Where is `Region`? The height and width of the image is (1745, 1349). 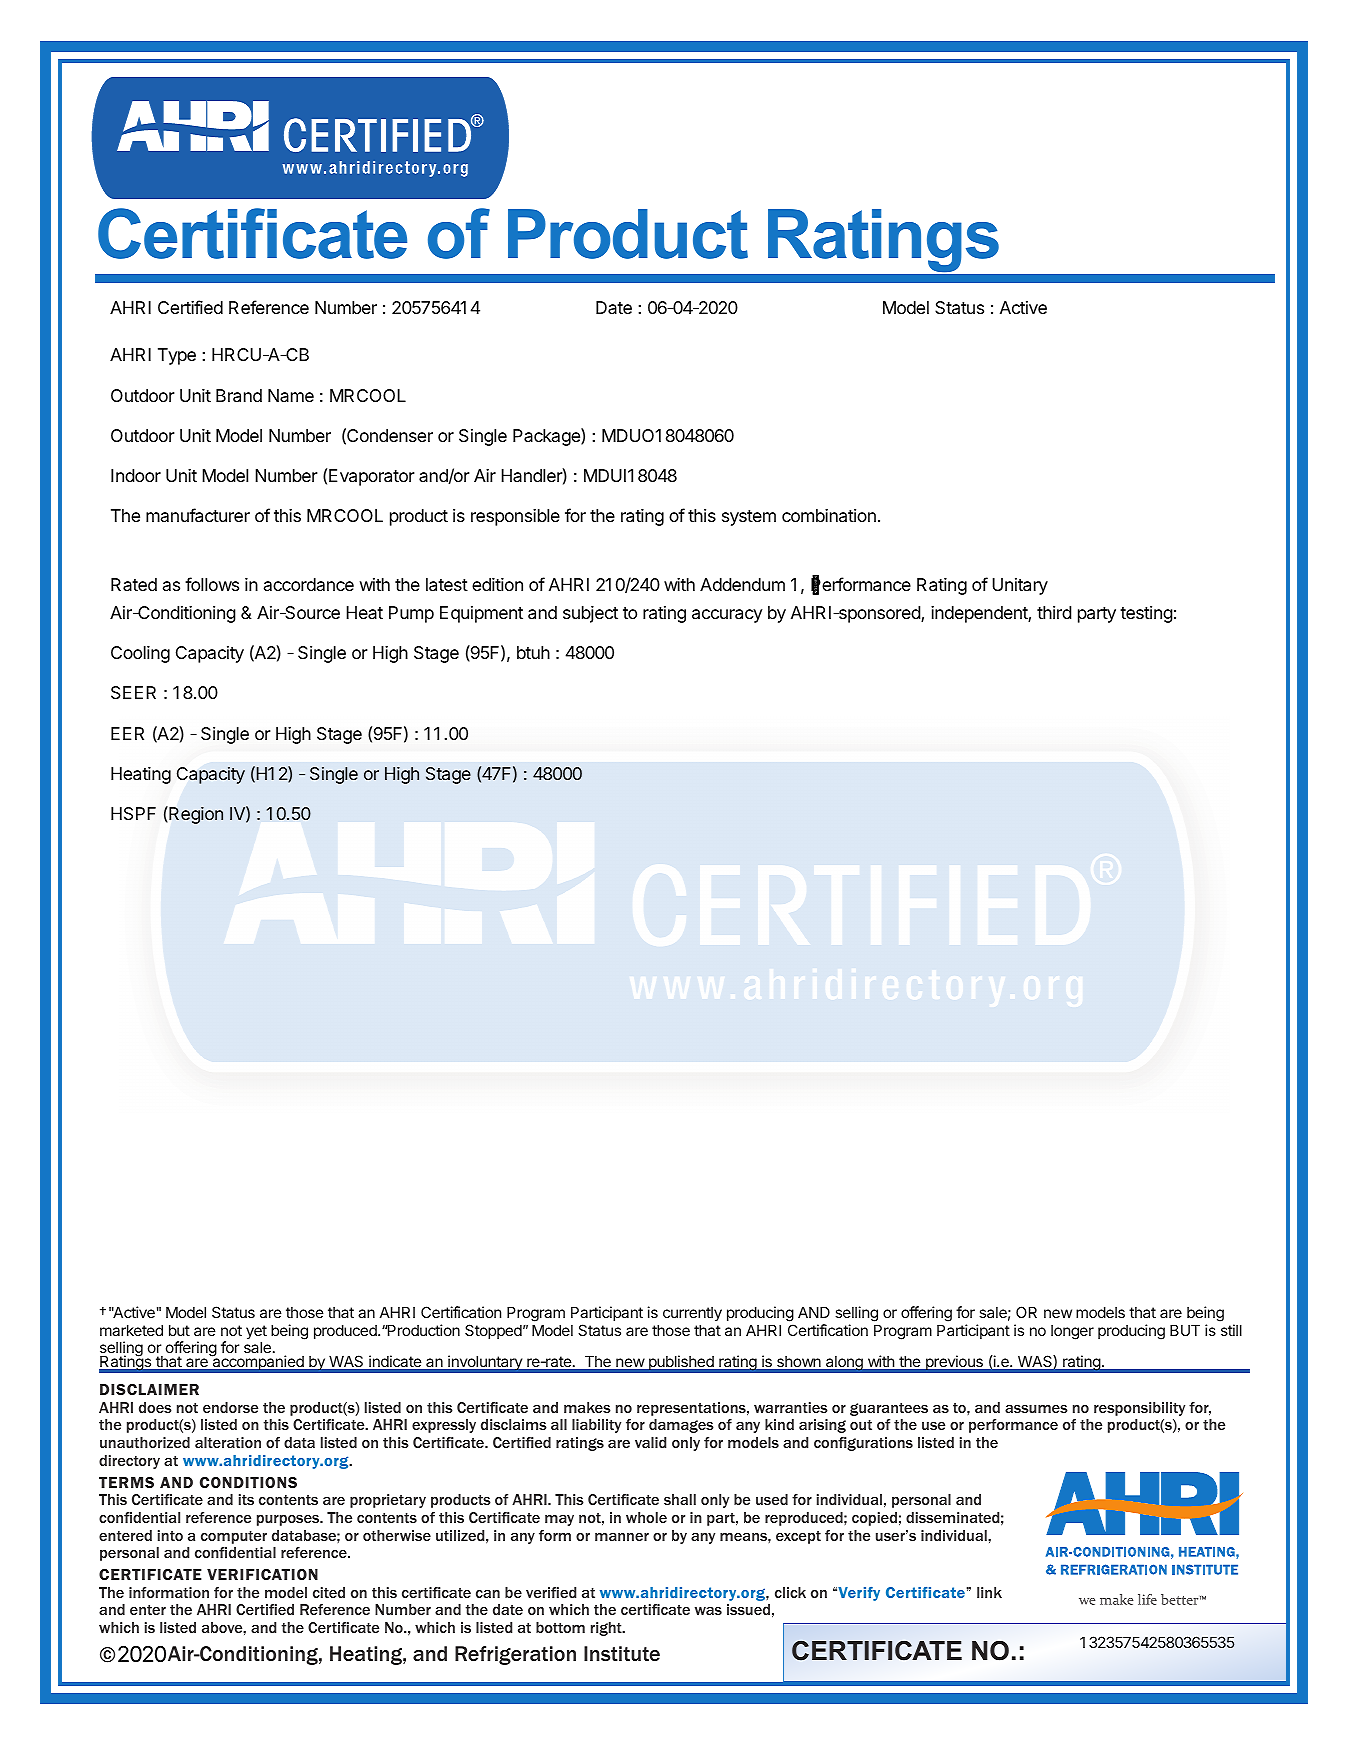 Region is located at coordinates (195, 815).
